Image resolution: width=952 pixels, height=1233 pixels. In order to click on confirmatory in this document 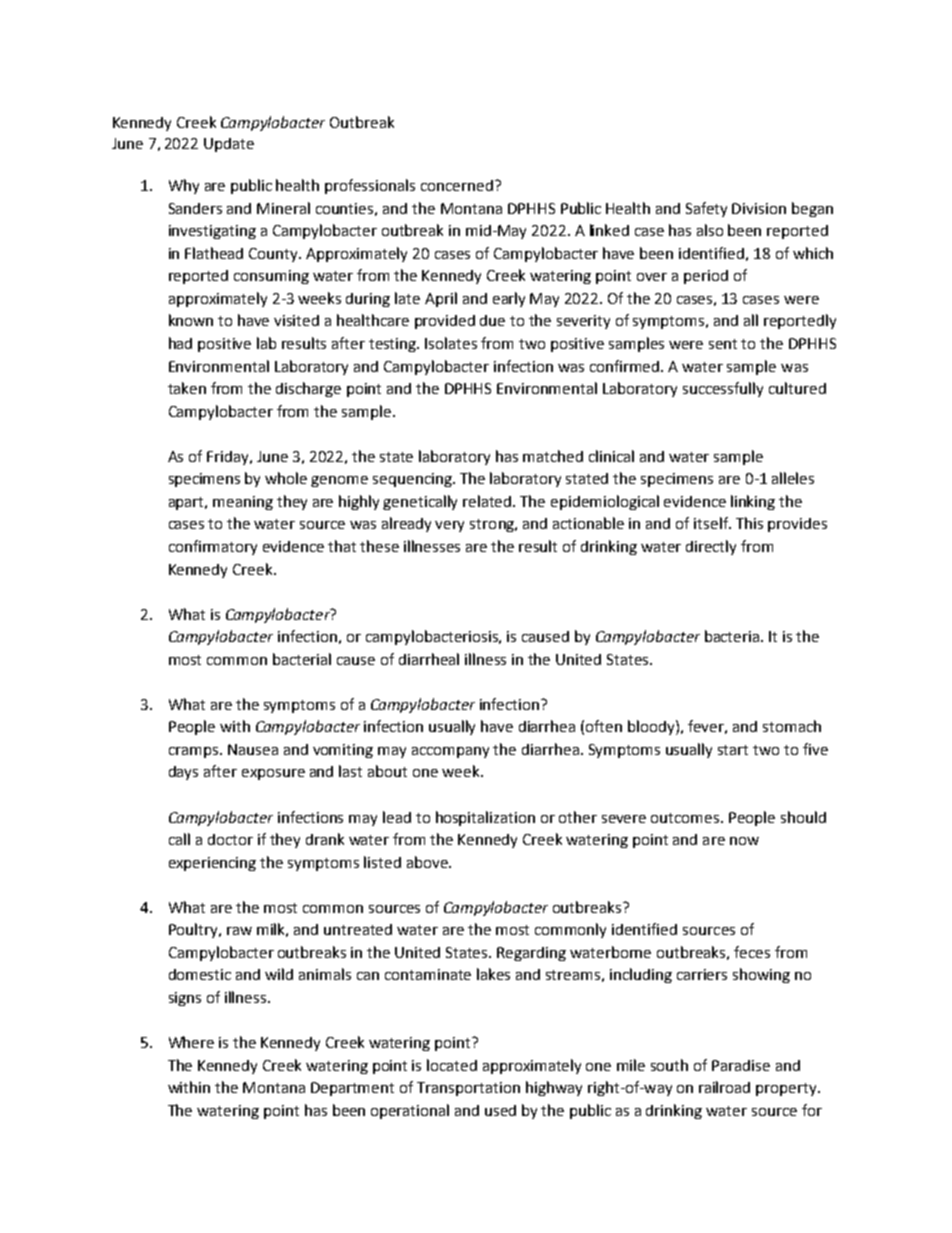, I will do `click(213, 547)`.
